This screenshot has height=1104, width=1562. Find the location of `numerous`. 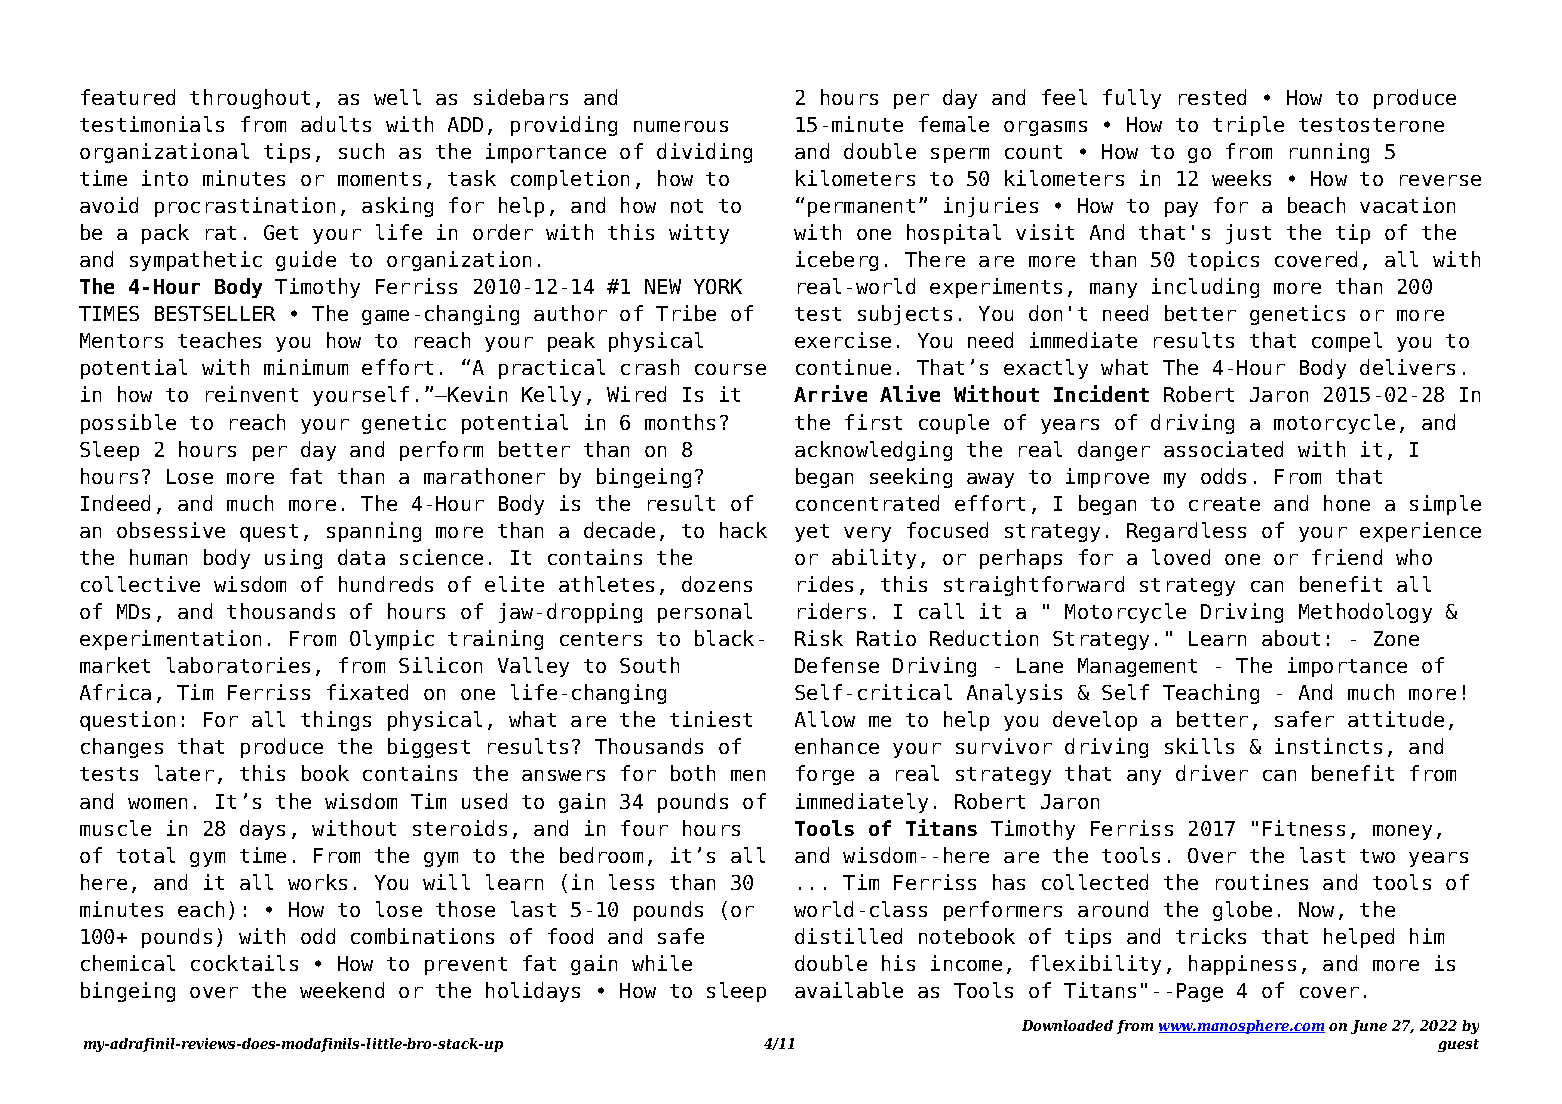

numerous is located at coordinates (681, 126).
